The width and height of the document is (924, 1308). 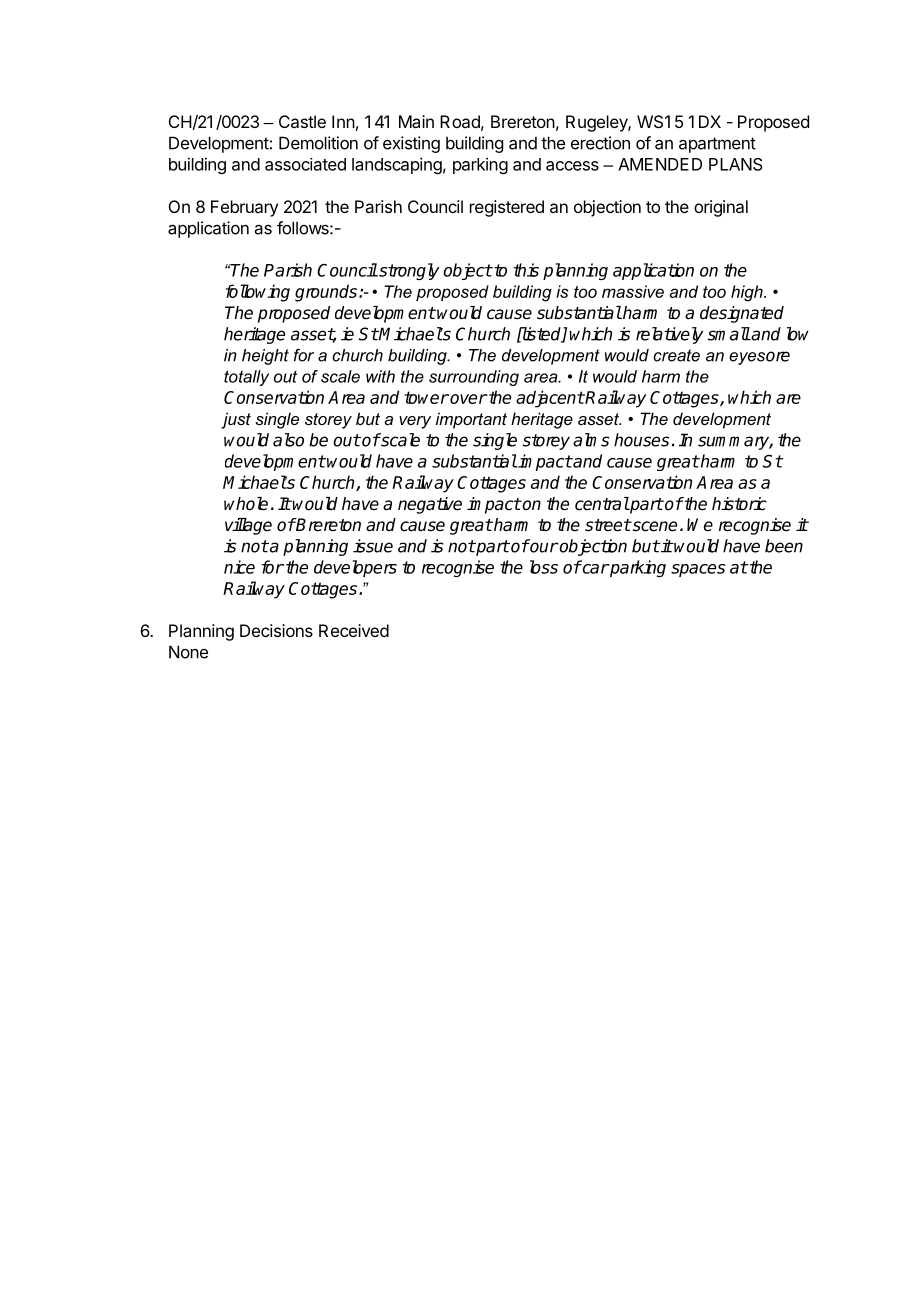 I want to click on historic, so click(x=739, y=504).
